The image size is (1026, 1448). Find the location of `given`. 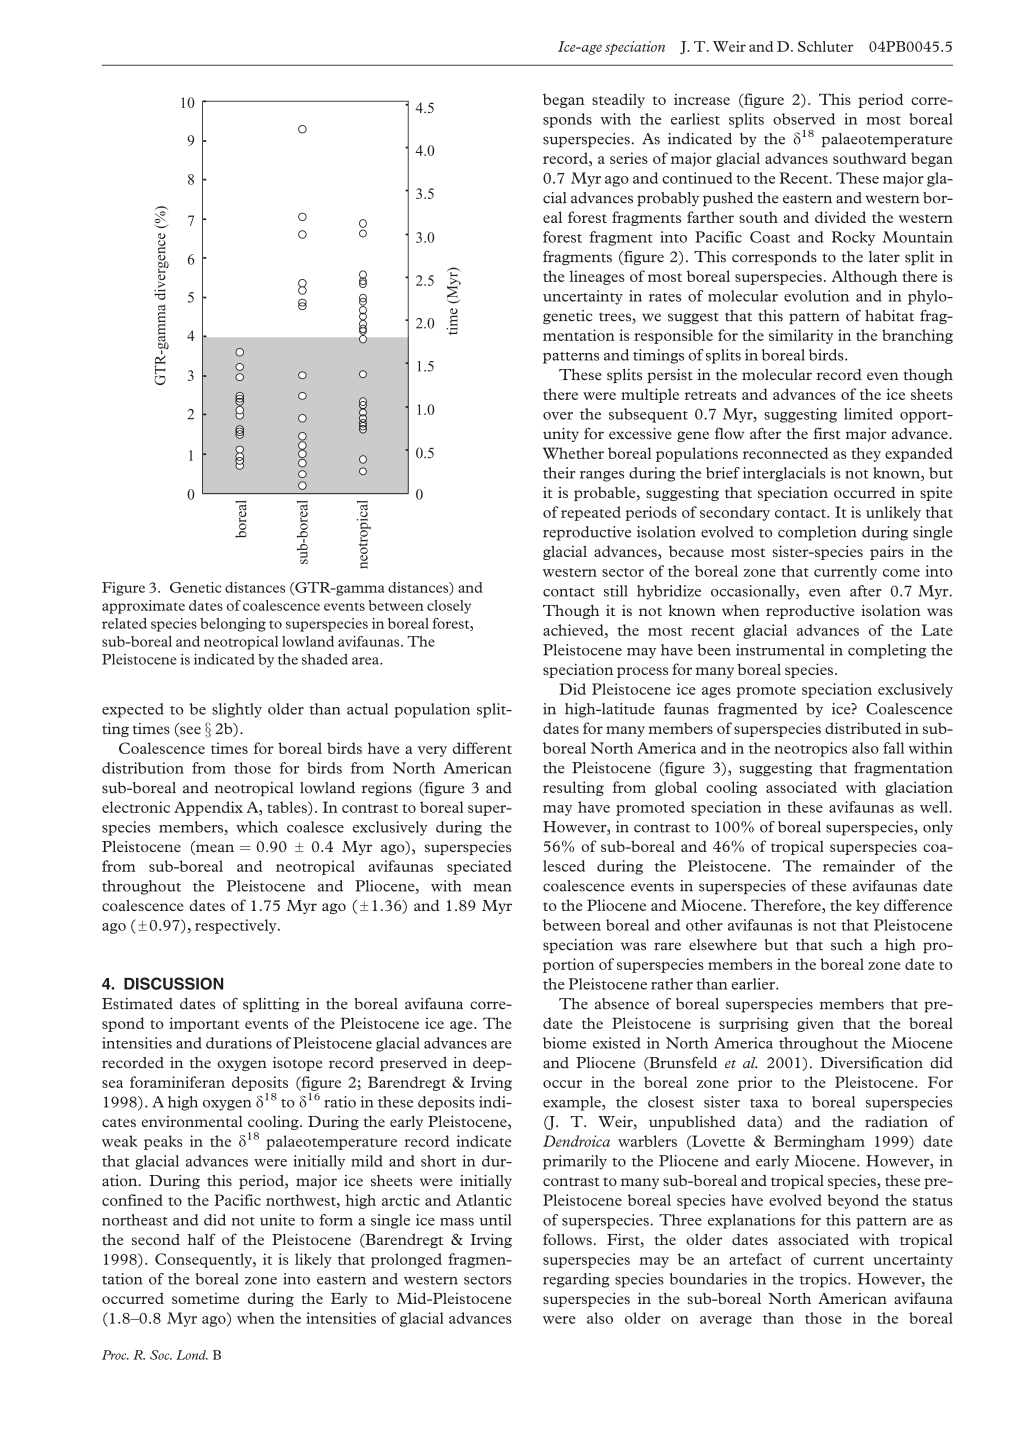

given is located at coordinates (815, 1024).
